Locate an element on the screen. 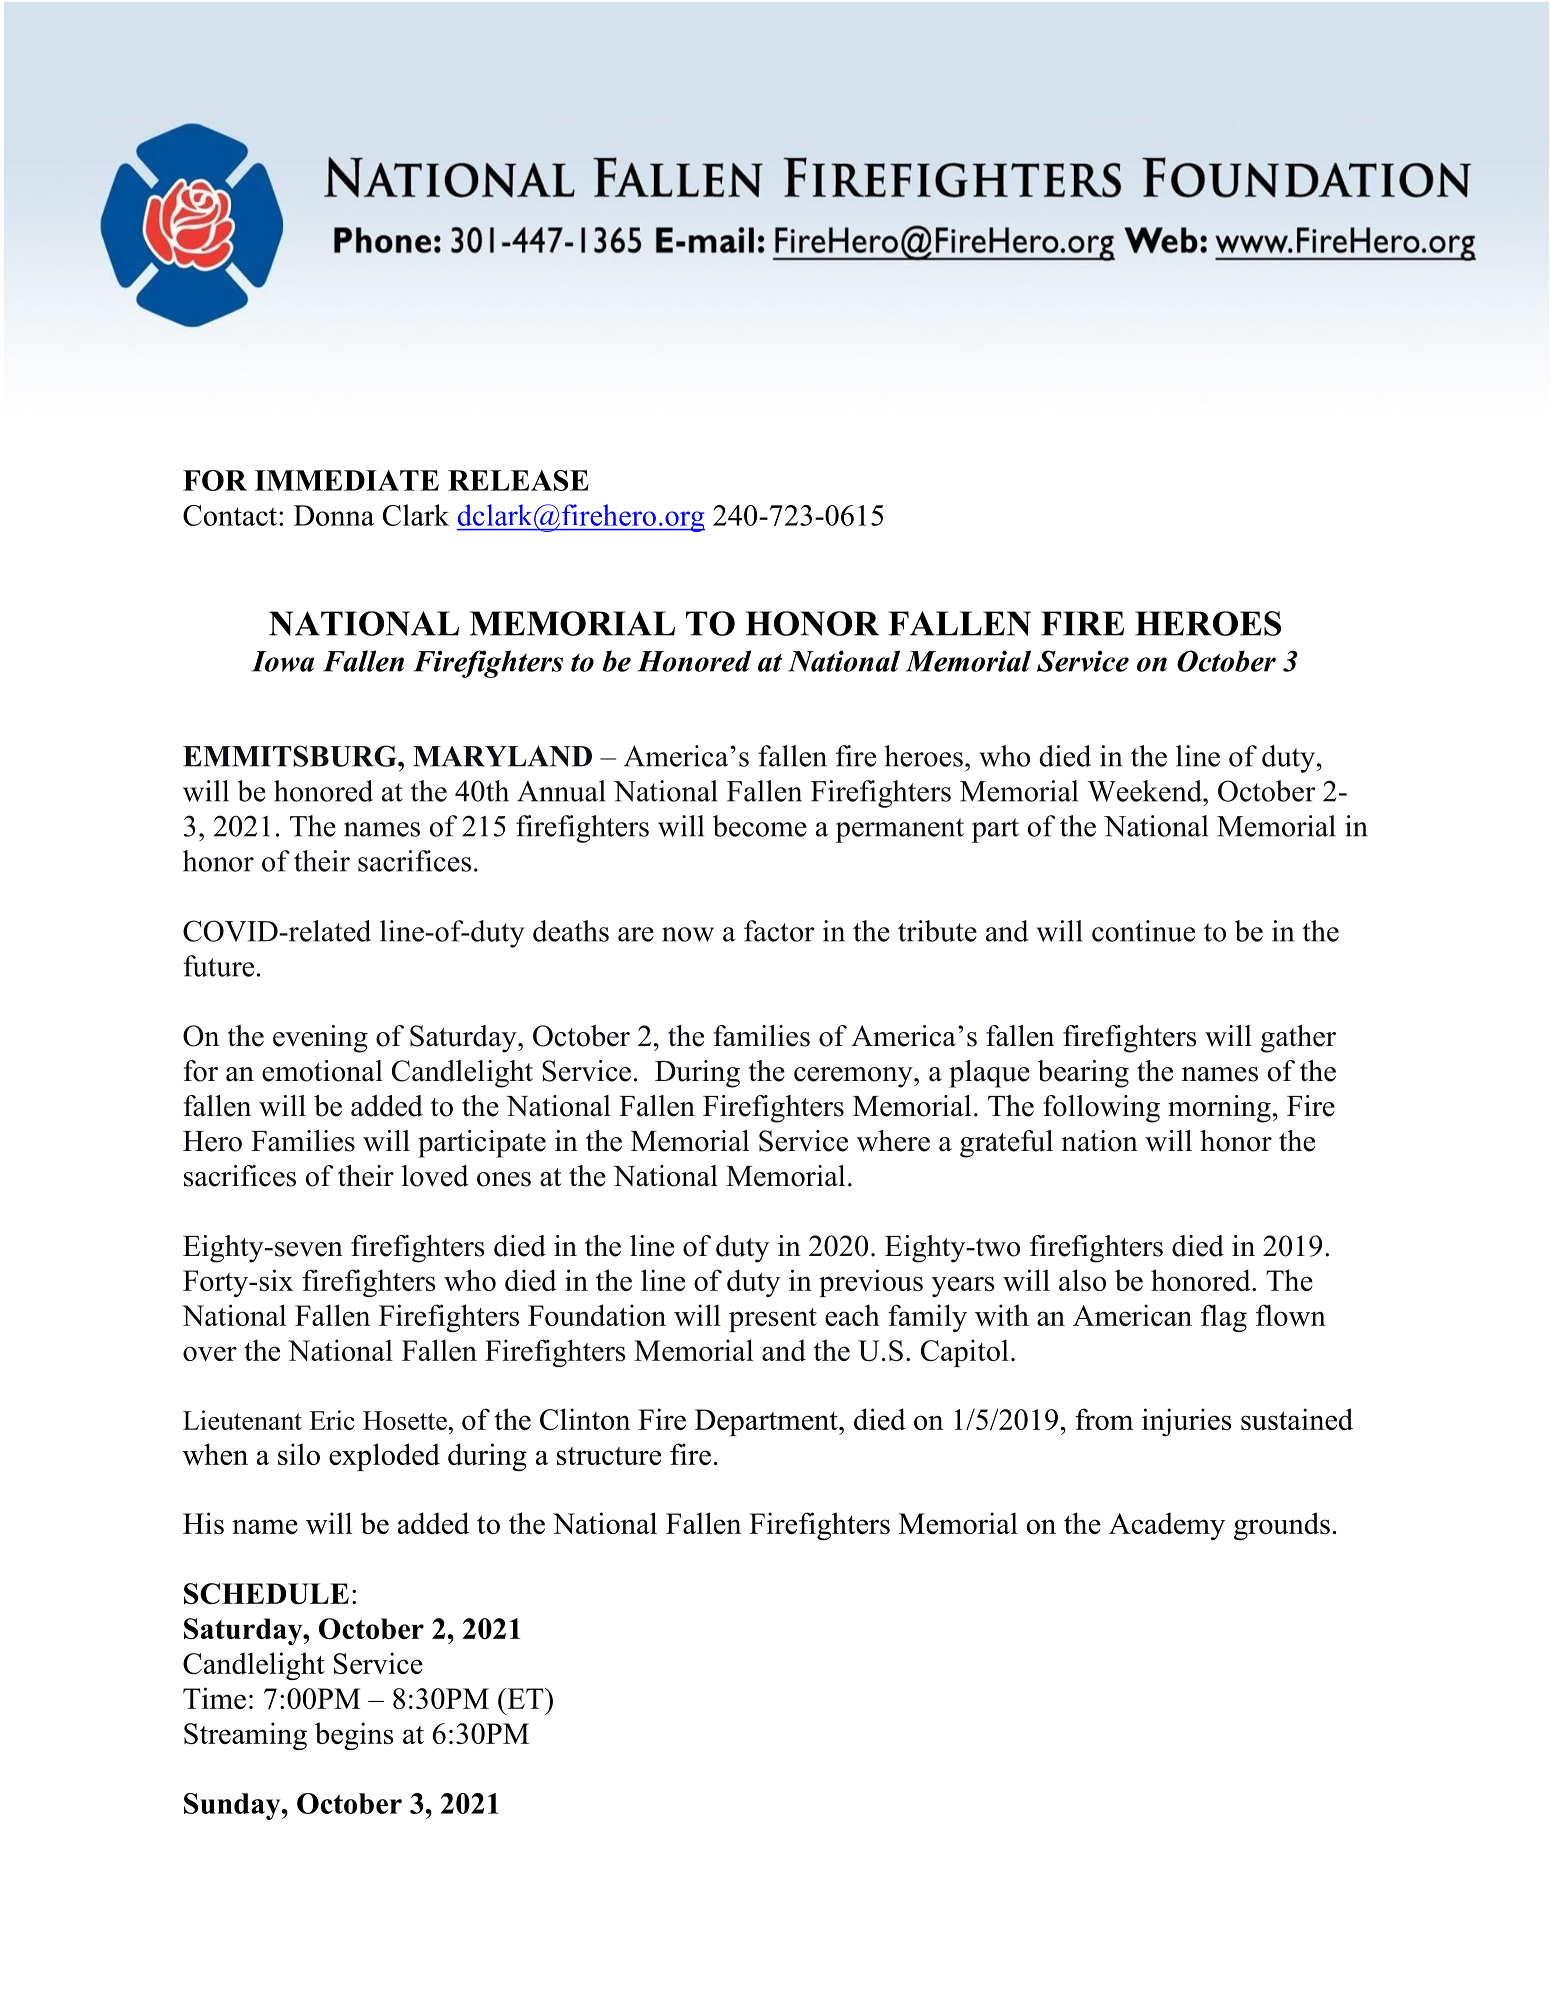  continue is located at coordinates (1143, 931).
